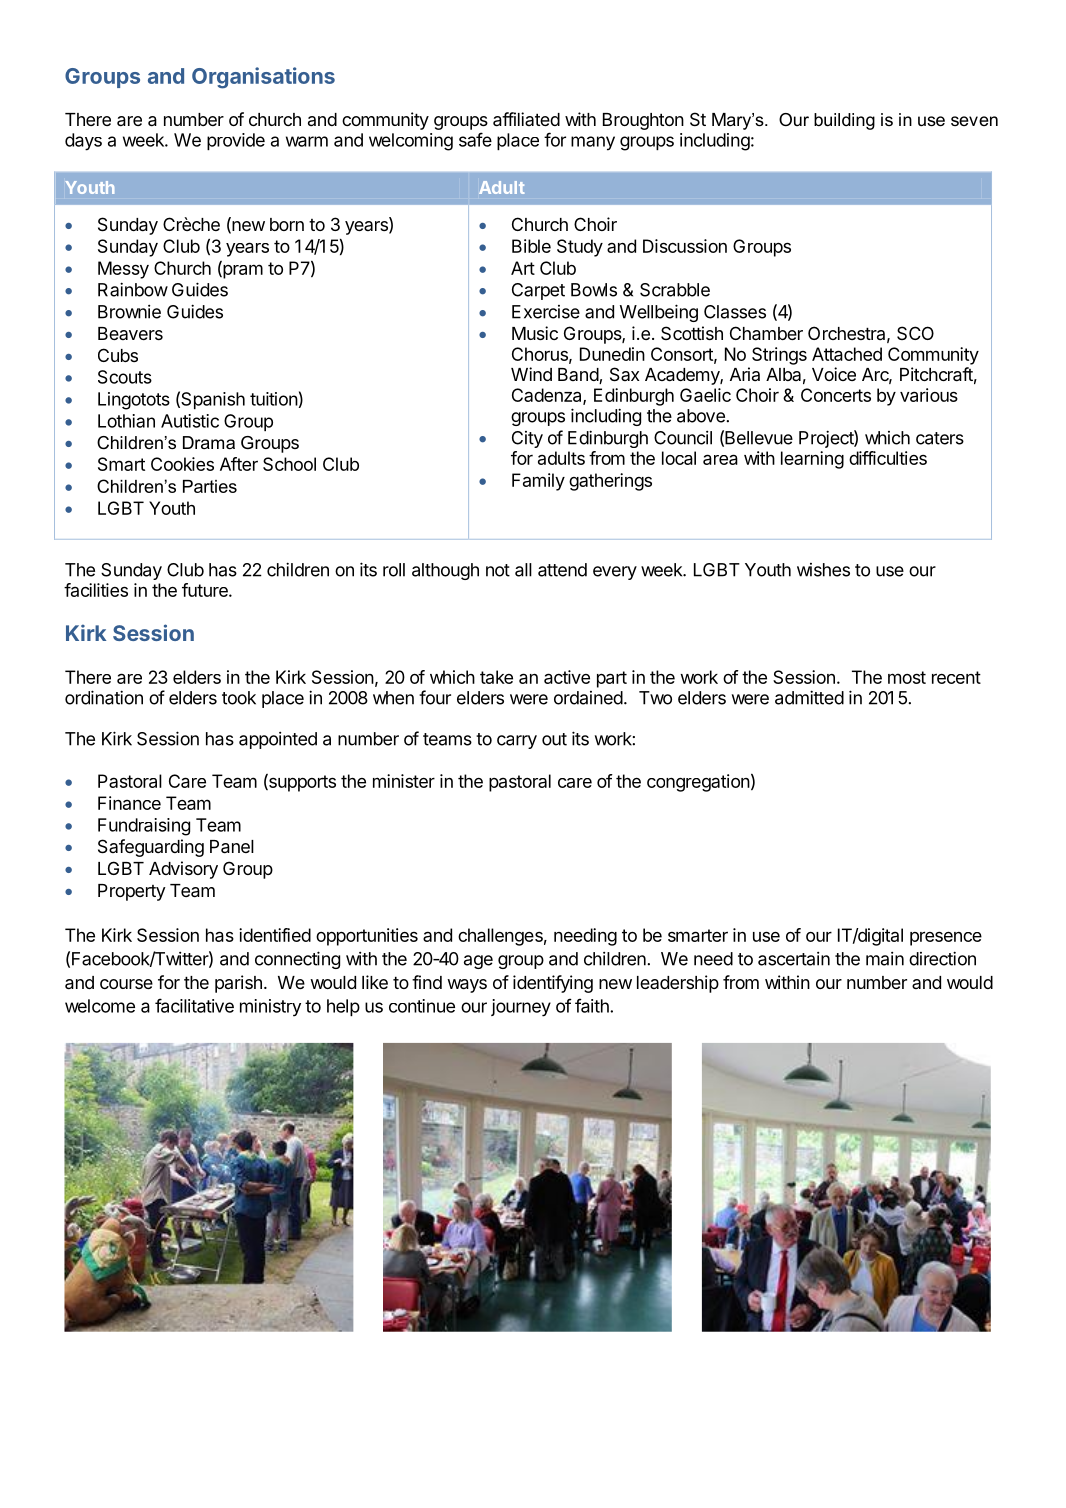 The width and height of the screenshot is (1066, 1508). What do you see at coordinates (847, 354) in the screenshot?
I see `Attached` at bounding box center [847, 354].
